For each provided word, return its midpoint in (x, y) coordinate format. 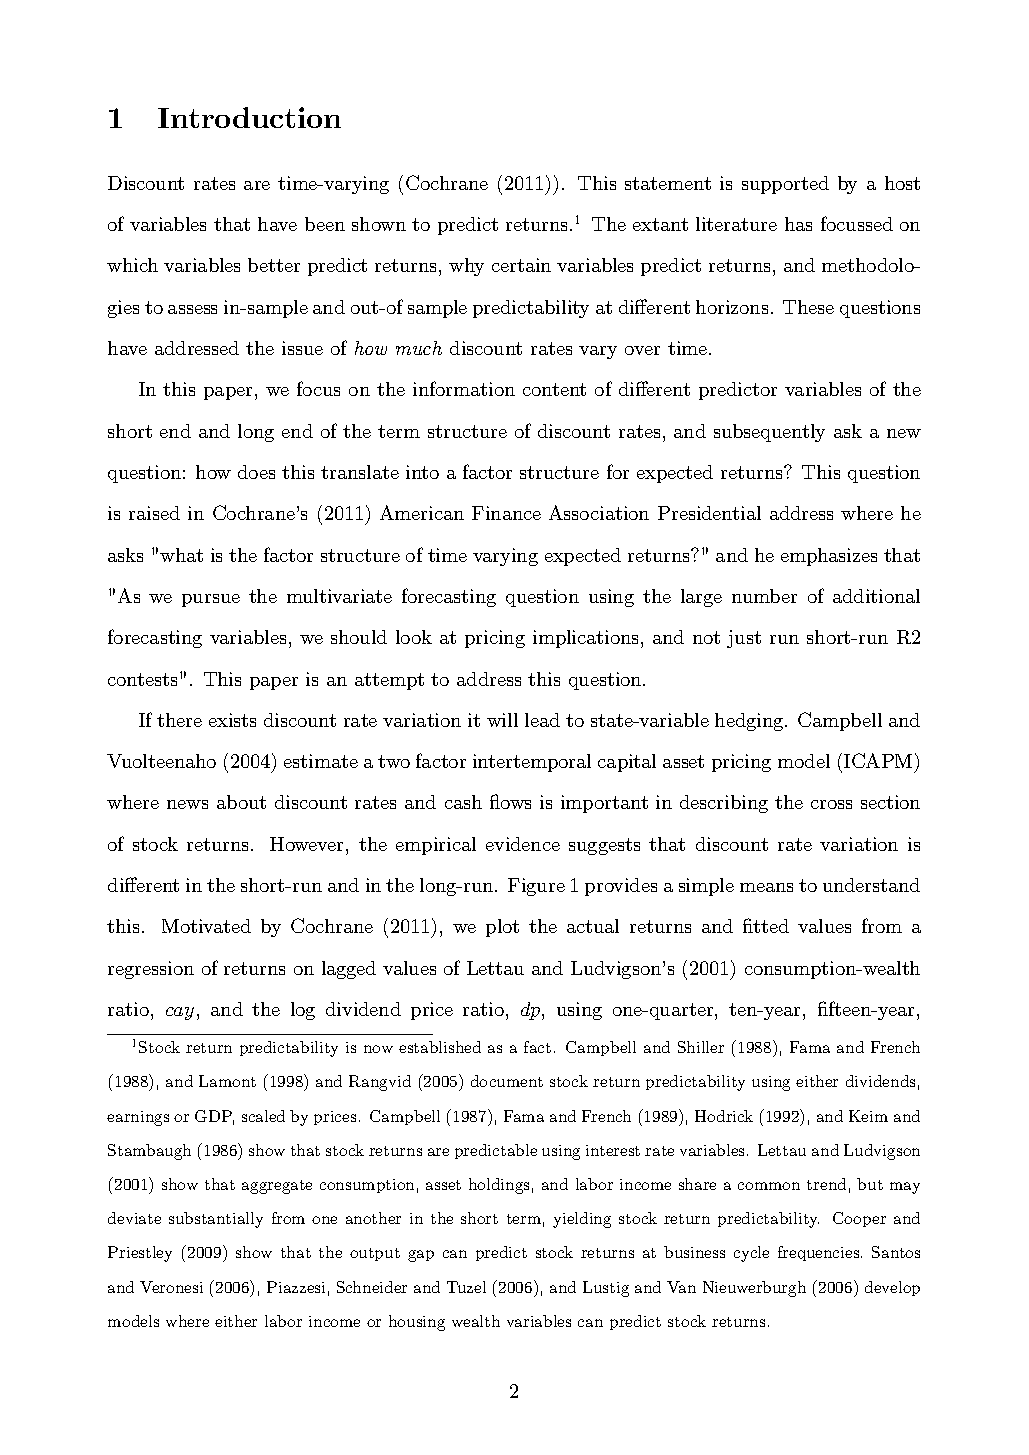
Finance (506, 513)
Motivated (206, 926)
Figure (536, 887)
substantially (216, 1220)
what (181, 555)
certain (521, 265)
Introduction (249, 117)
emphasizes (829, 557)
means (766, 887)
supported (785, 185)
